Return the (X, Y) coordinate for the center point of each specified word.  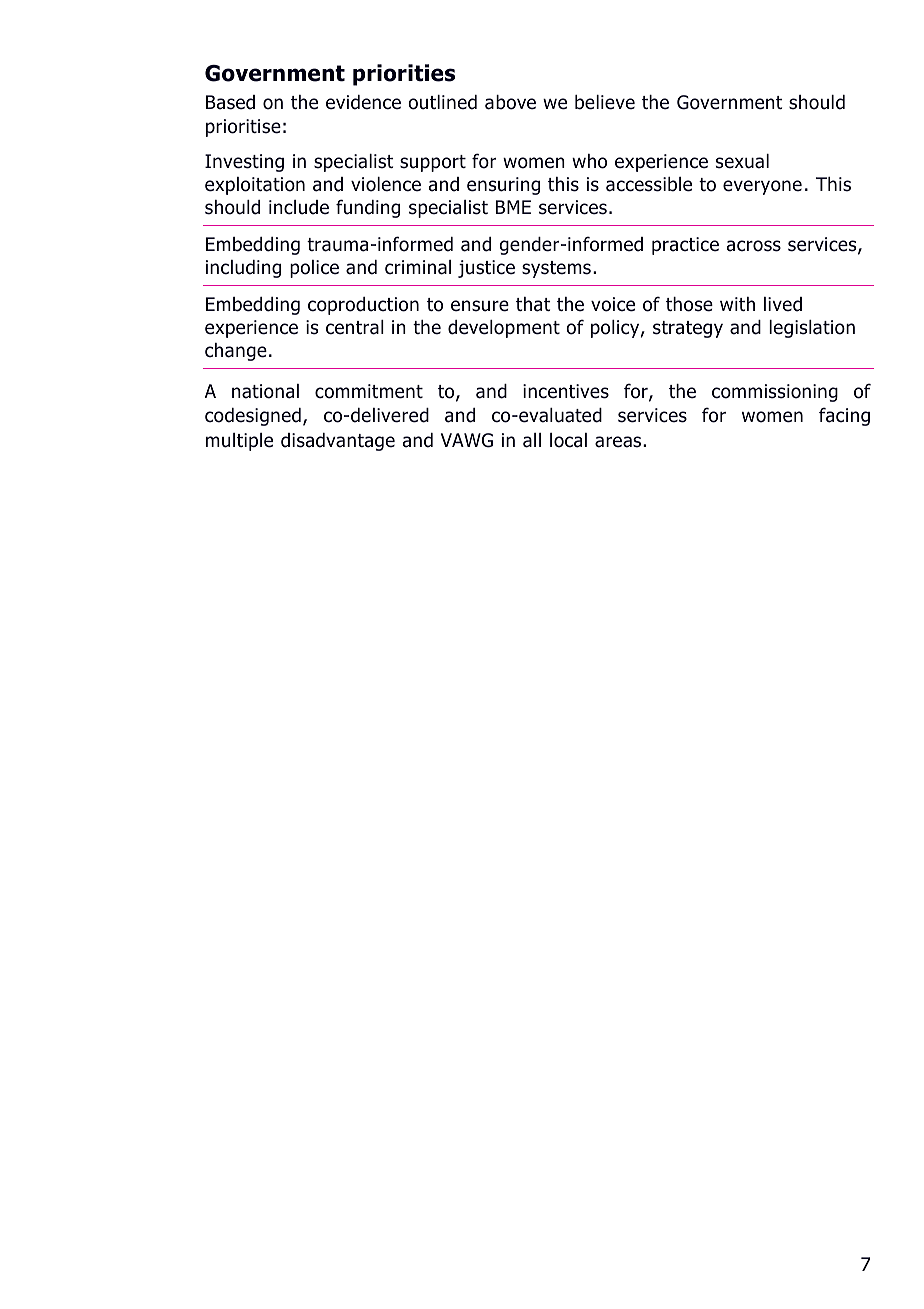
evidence (363, 102)
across (754, 246)
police (314, 269)
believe (605, 102)
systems (556, 269)
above (510, 102)
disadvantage (338, 442)
